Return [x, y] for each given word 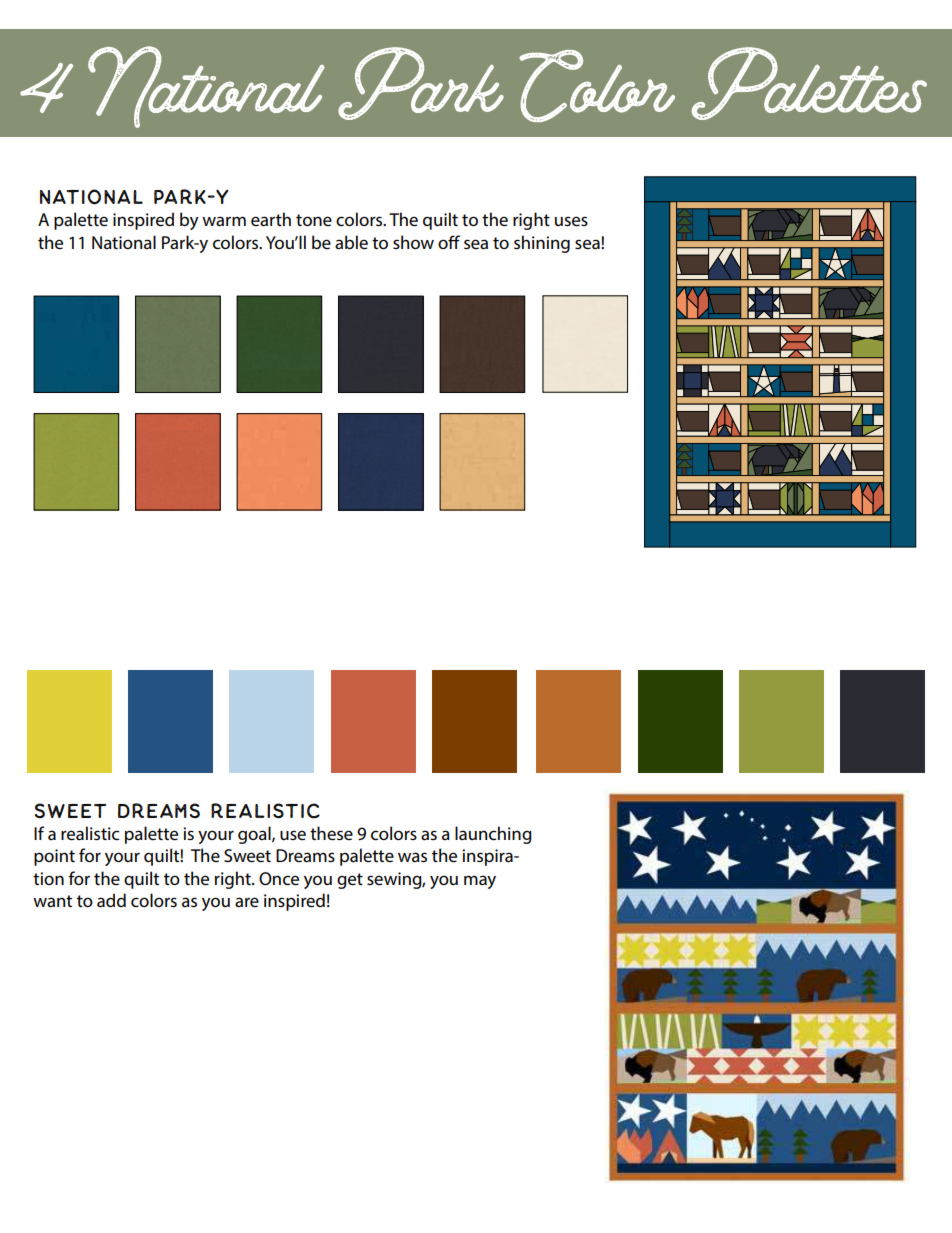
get [350, 881]
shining [542, 244]
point [54, 857]
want [52, 901]
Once [279, 879]
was [412, 857]
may [480, 882]
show [413, 242]
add [111, 900]
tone [314, 220]
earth [271, 219]
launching [493, 835]
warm [224, 221]
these [331, 833]
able [351, 242]
